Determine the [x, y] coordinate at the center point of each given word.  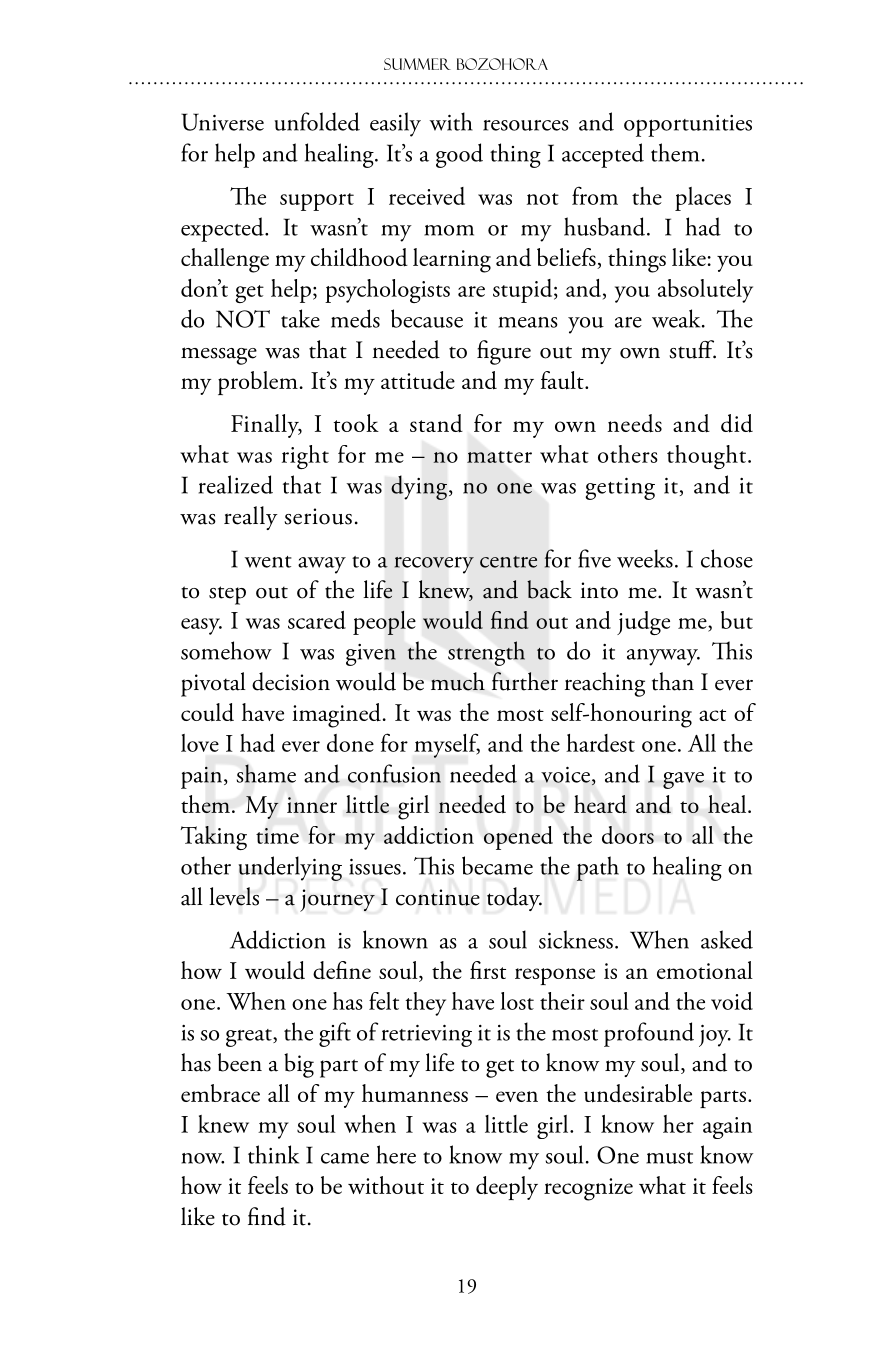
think [273, 1154]
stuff [692, 349]
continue [438, 897]
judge [643, 623]
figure [504, 352]
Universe [222, 122]
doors [628, 835]
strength [486, 653]
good [459, 155]
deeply [507, 1188]
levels [234, 896]
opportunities [688, 126]
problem [258, 383]
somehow [226, 650]
